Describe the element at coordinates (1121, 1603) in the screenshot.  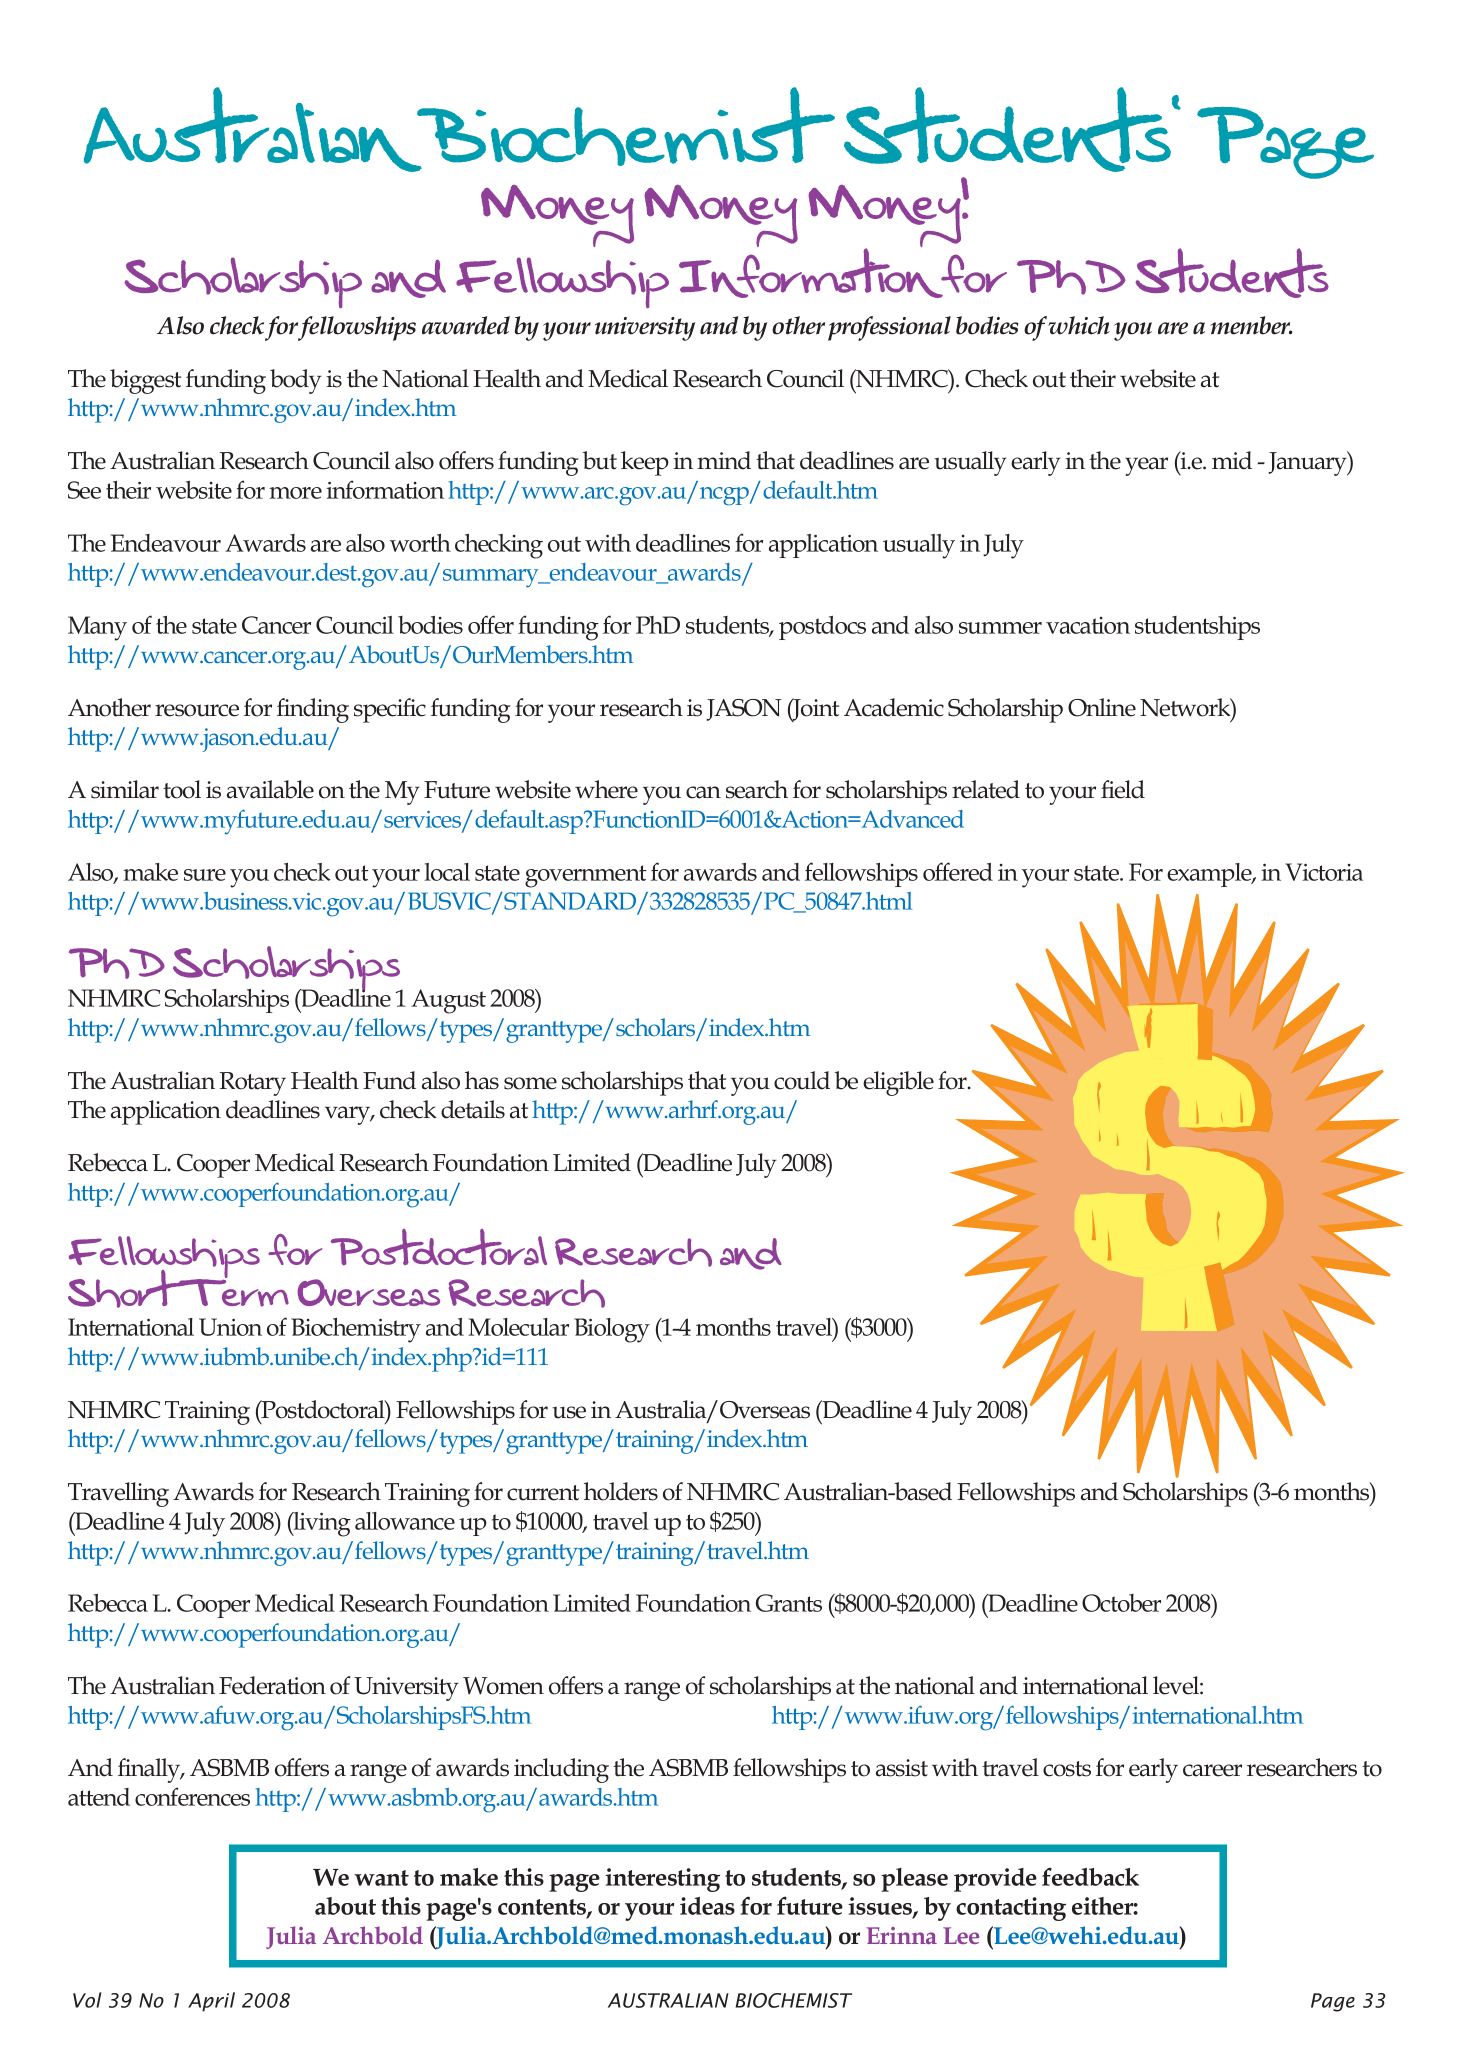
I see `October` at that location.
